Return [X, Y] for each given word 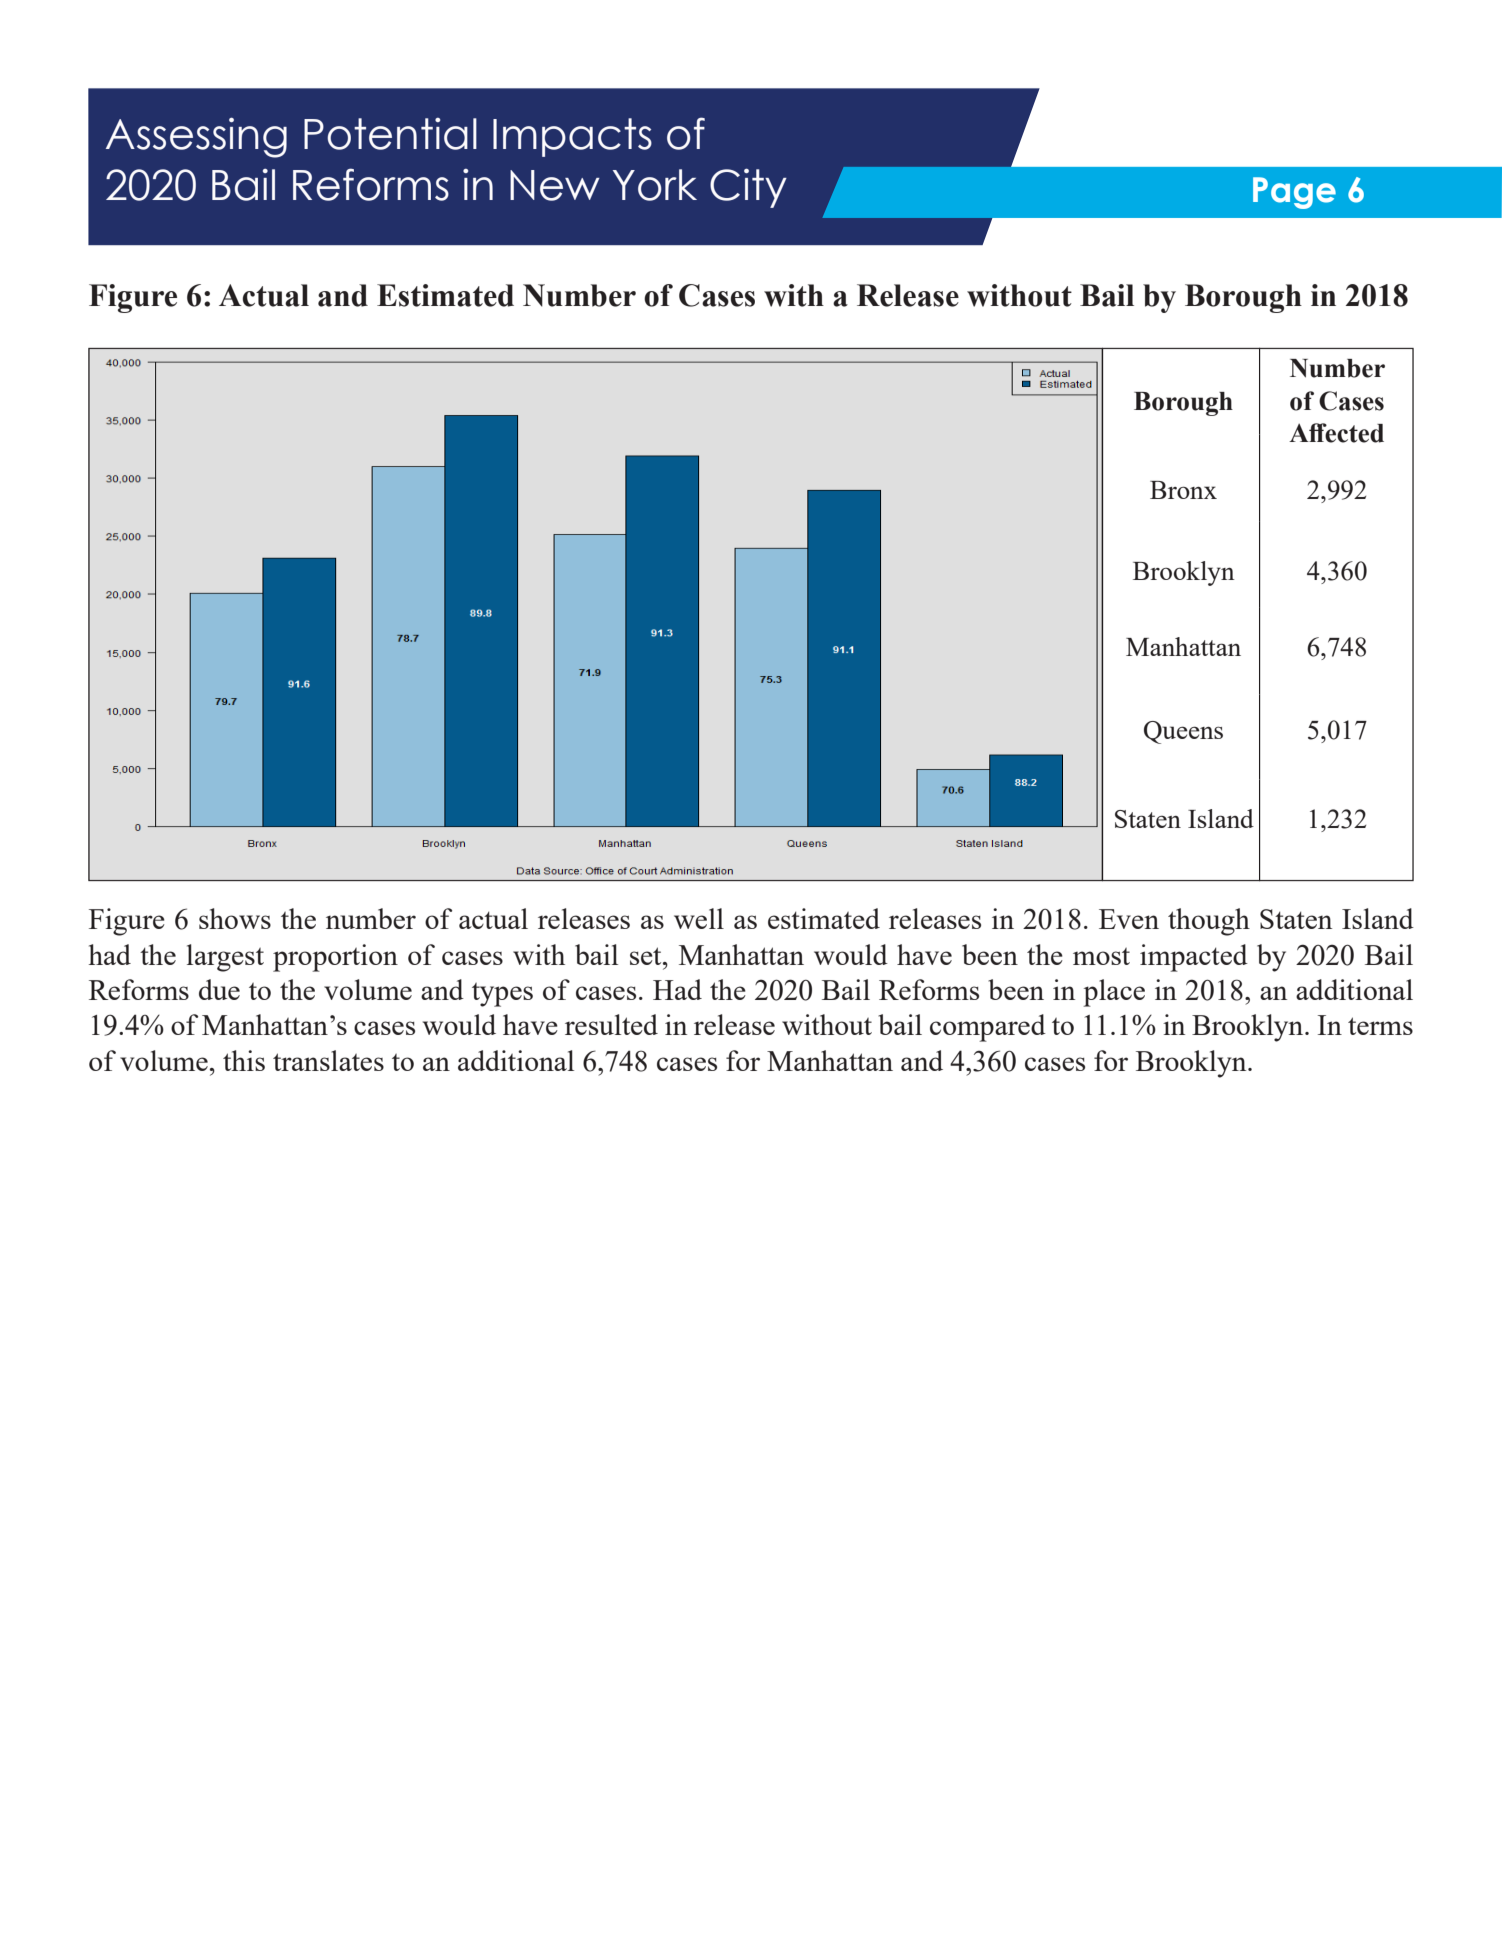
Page [1294, 193]
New [555, 185]
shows [235, 918]
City [748, 188]
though [1209, 922]
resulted [611, 1024]
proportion [335, 958]
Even [1129, 919]
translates [328, 1060]
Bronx [1183, 490]
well [699, 918]
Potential [390, 134]
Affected [1336, 433]
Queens [1183, 732]
